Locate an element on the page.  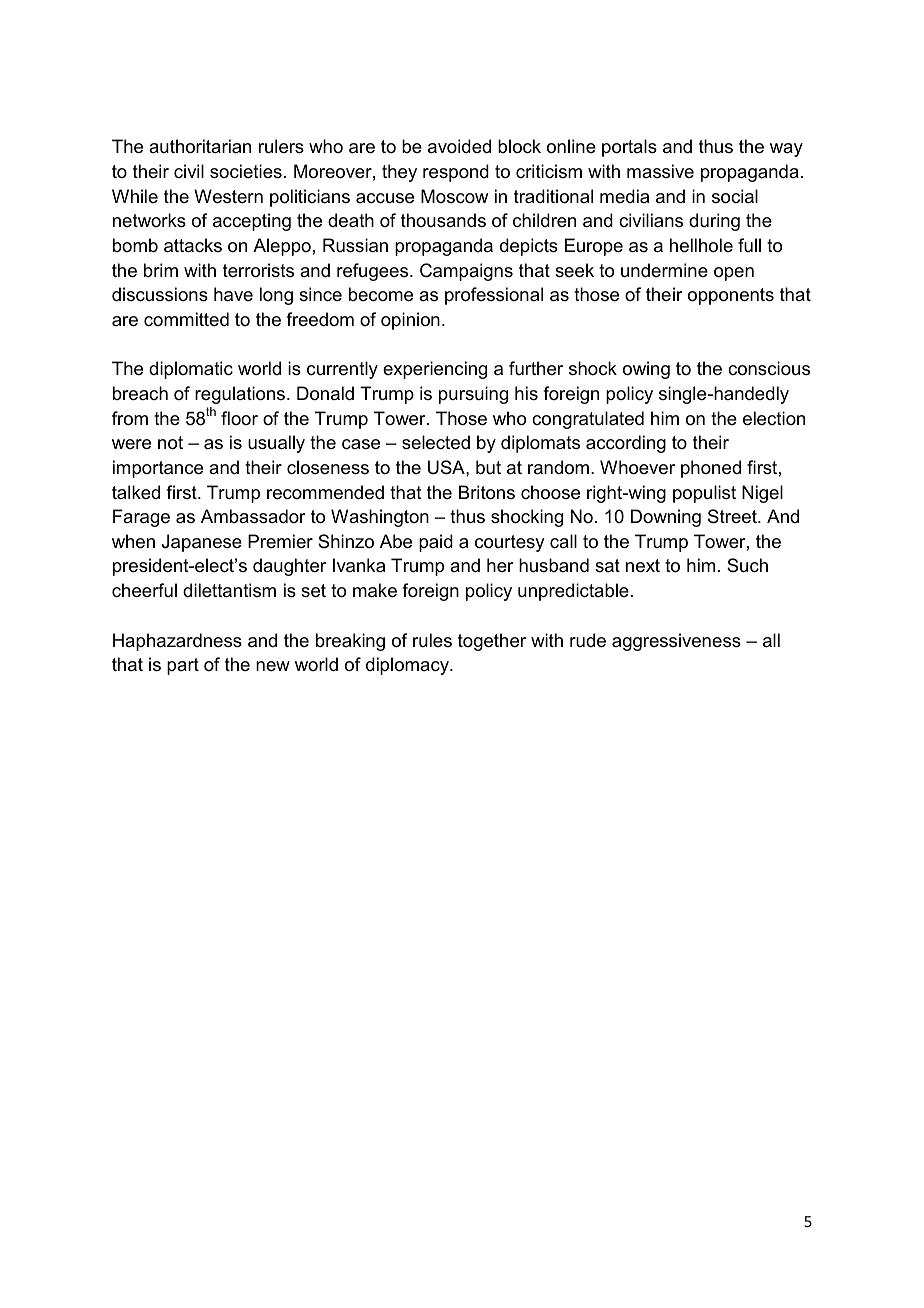
Campaigns is located at coordinates (466, 272).
